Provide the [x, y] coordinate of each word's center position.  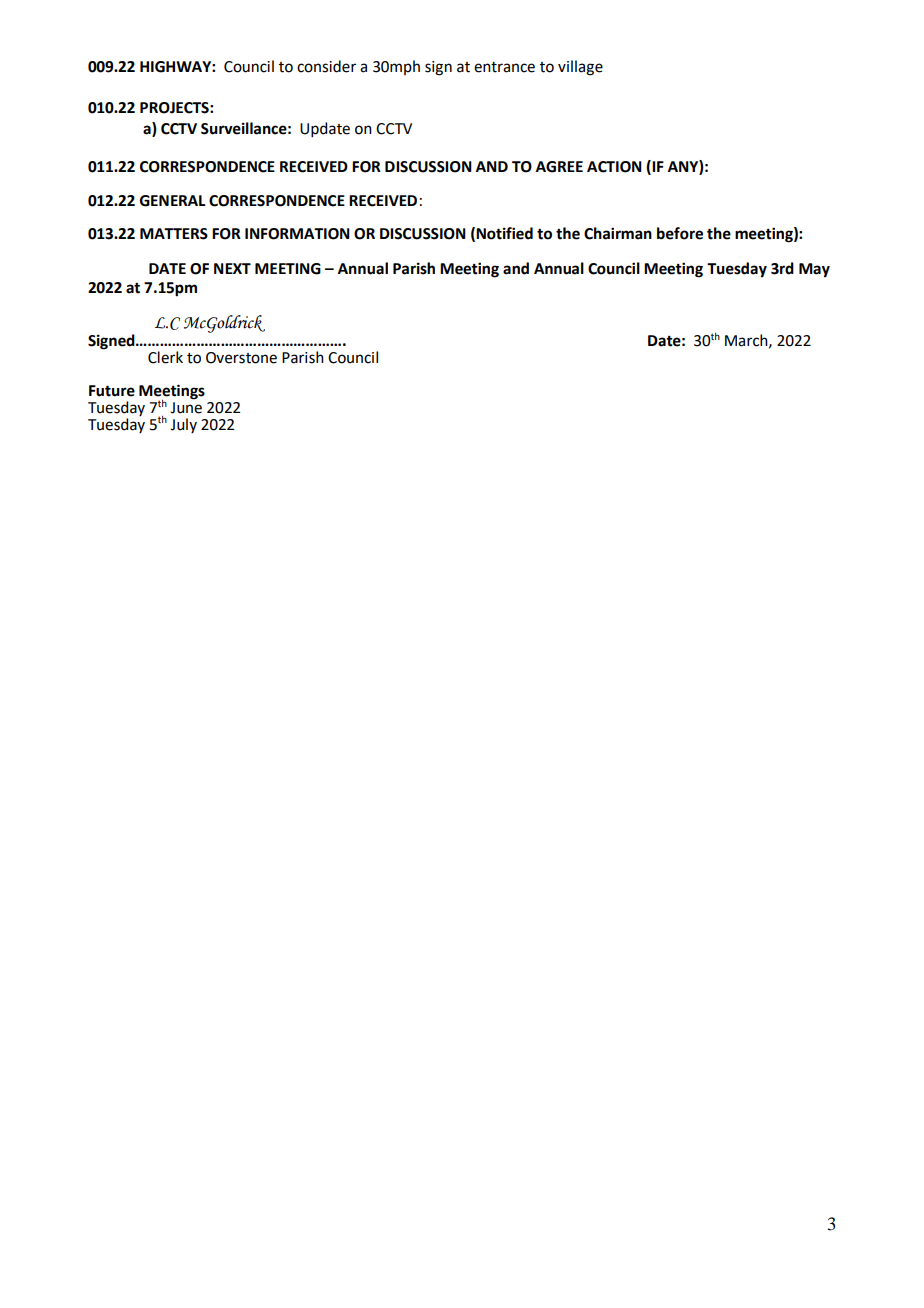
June [186, 408]
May [814, 270]
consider [326, 66]
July [183, 425]
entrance [504, 67]
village [580, 68]
